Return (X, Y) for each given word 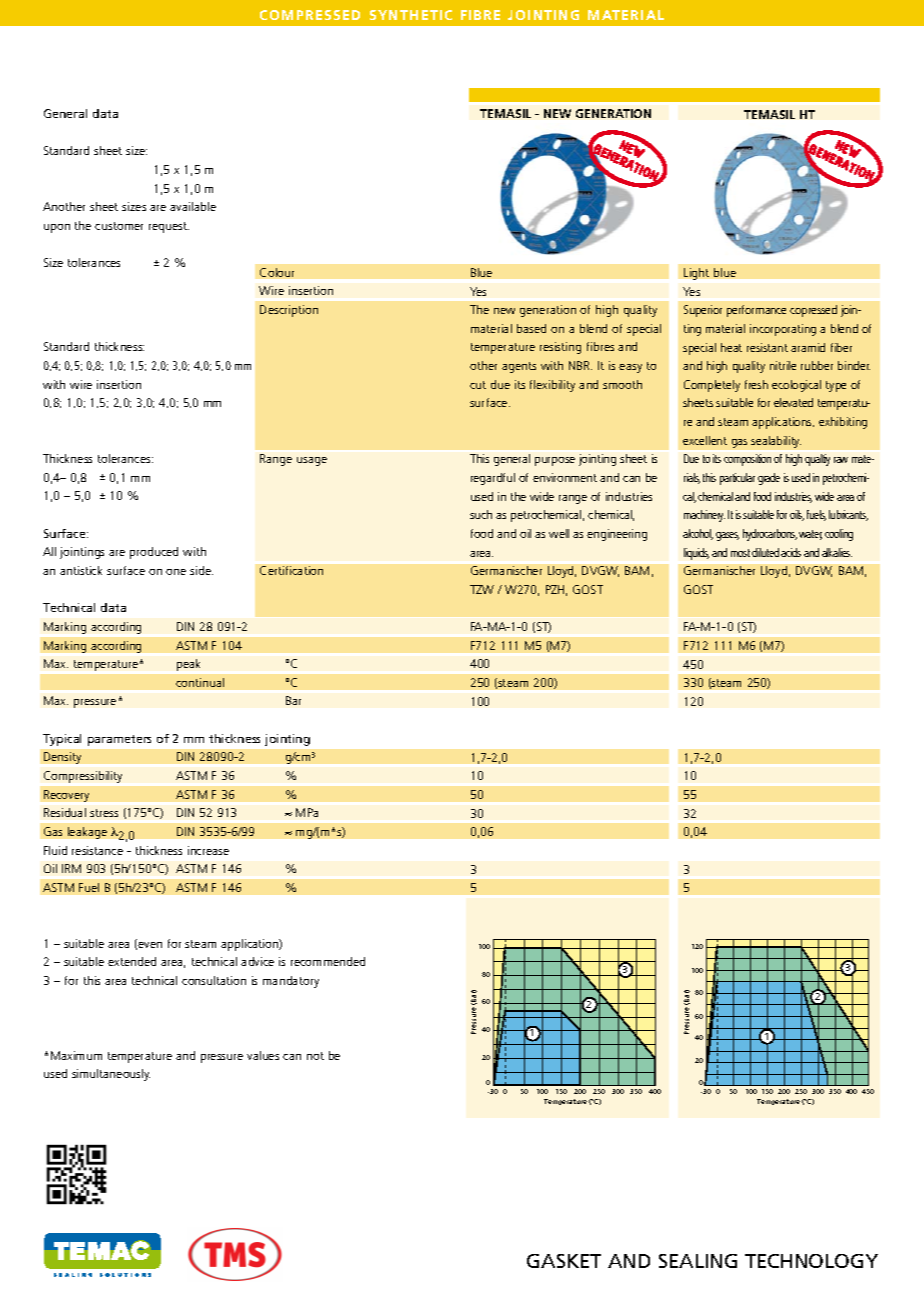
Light (696, 274)
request (169, 227)
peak (188, 665)
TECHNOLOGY (811, 1261)
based (531, 328)
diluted (765, 552)
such (481, 514)
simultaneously (111, 1075)
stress (104, 813)
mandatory (291, 982)
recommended (328, 961)
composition (747, 460)
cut (478, 385)
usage (312, 461)
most (740, 553)
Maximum (76, 1055)
